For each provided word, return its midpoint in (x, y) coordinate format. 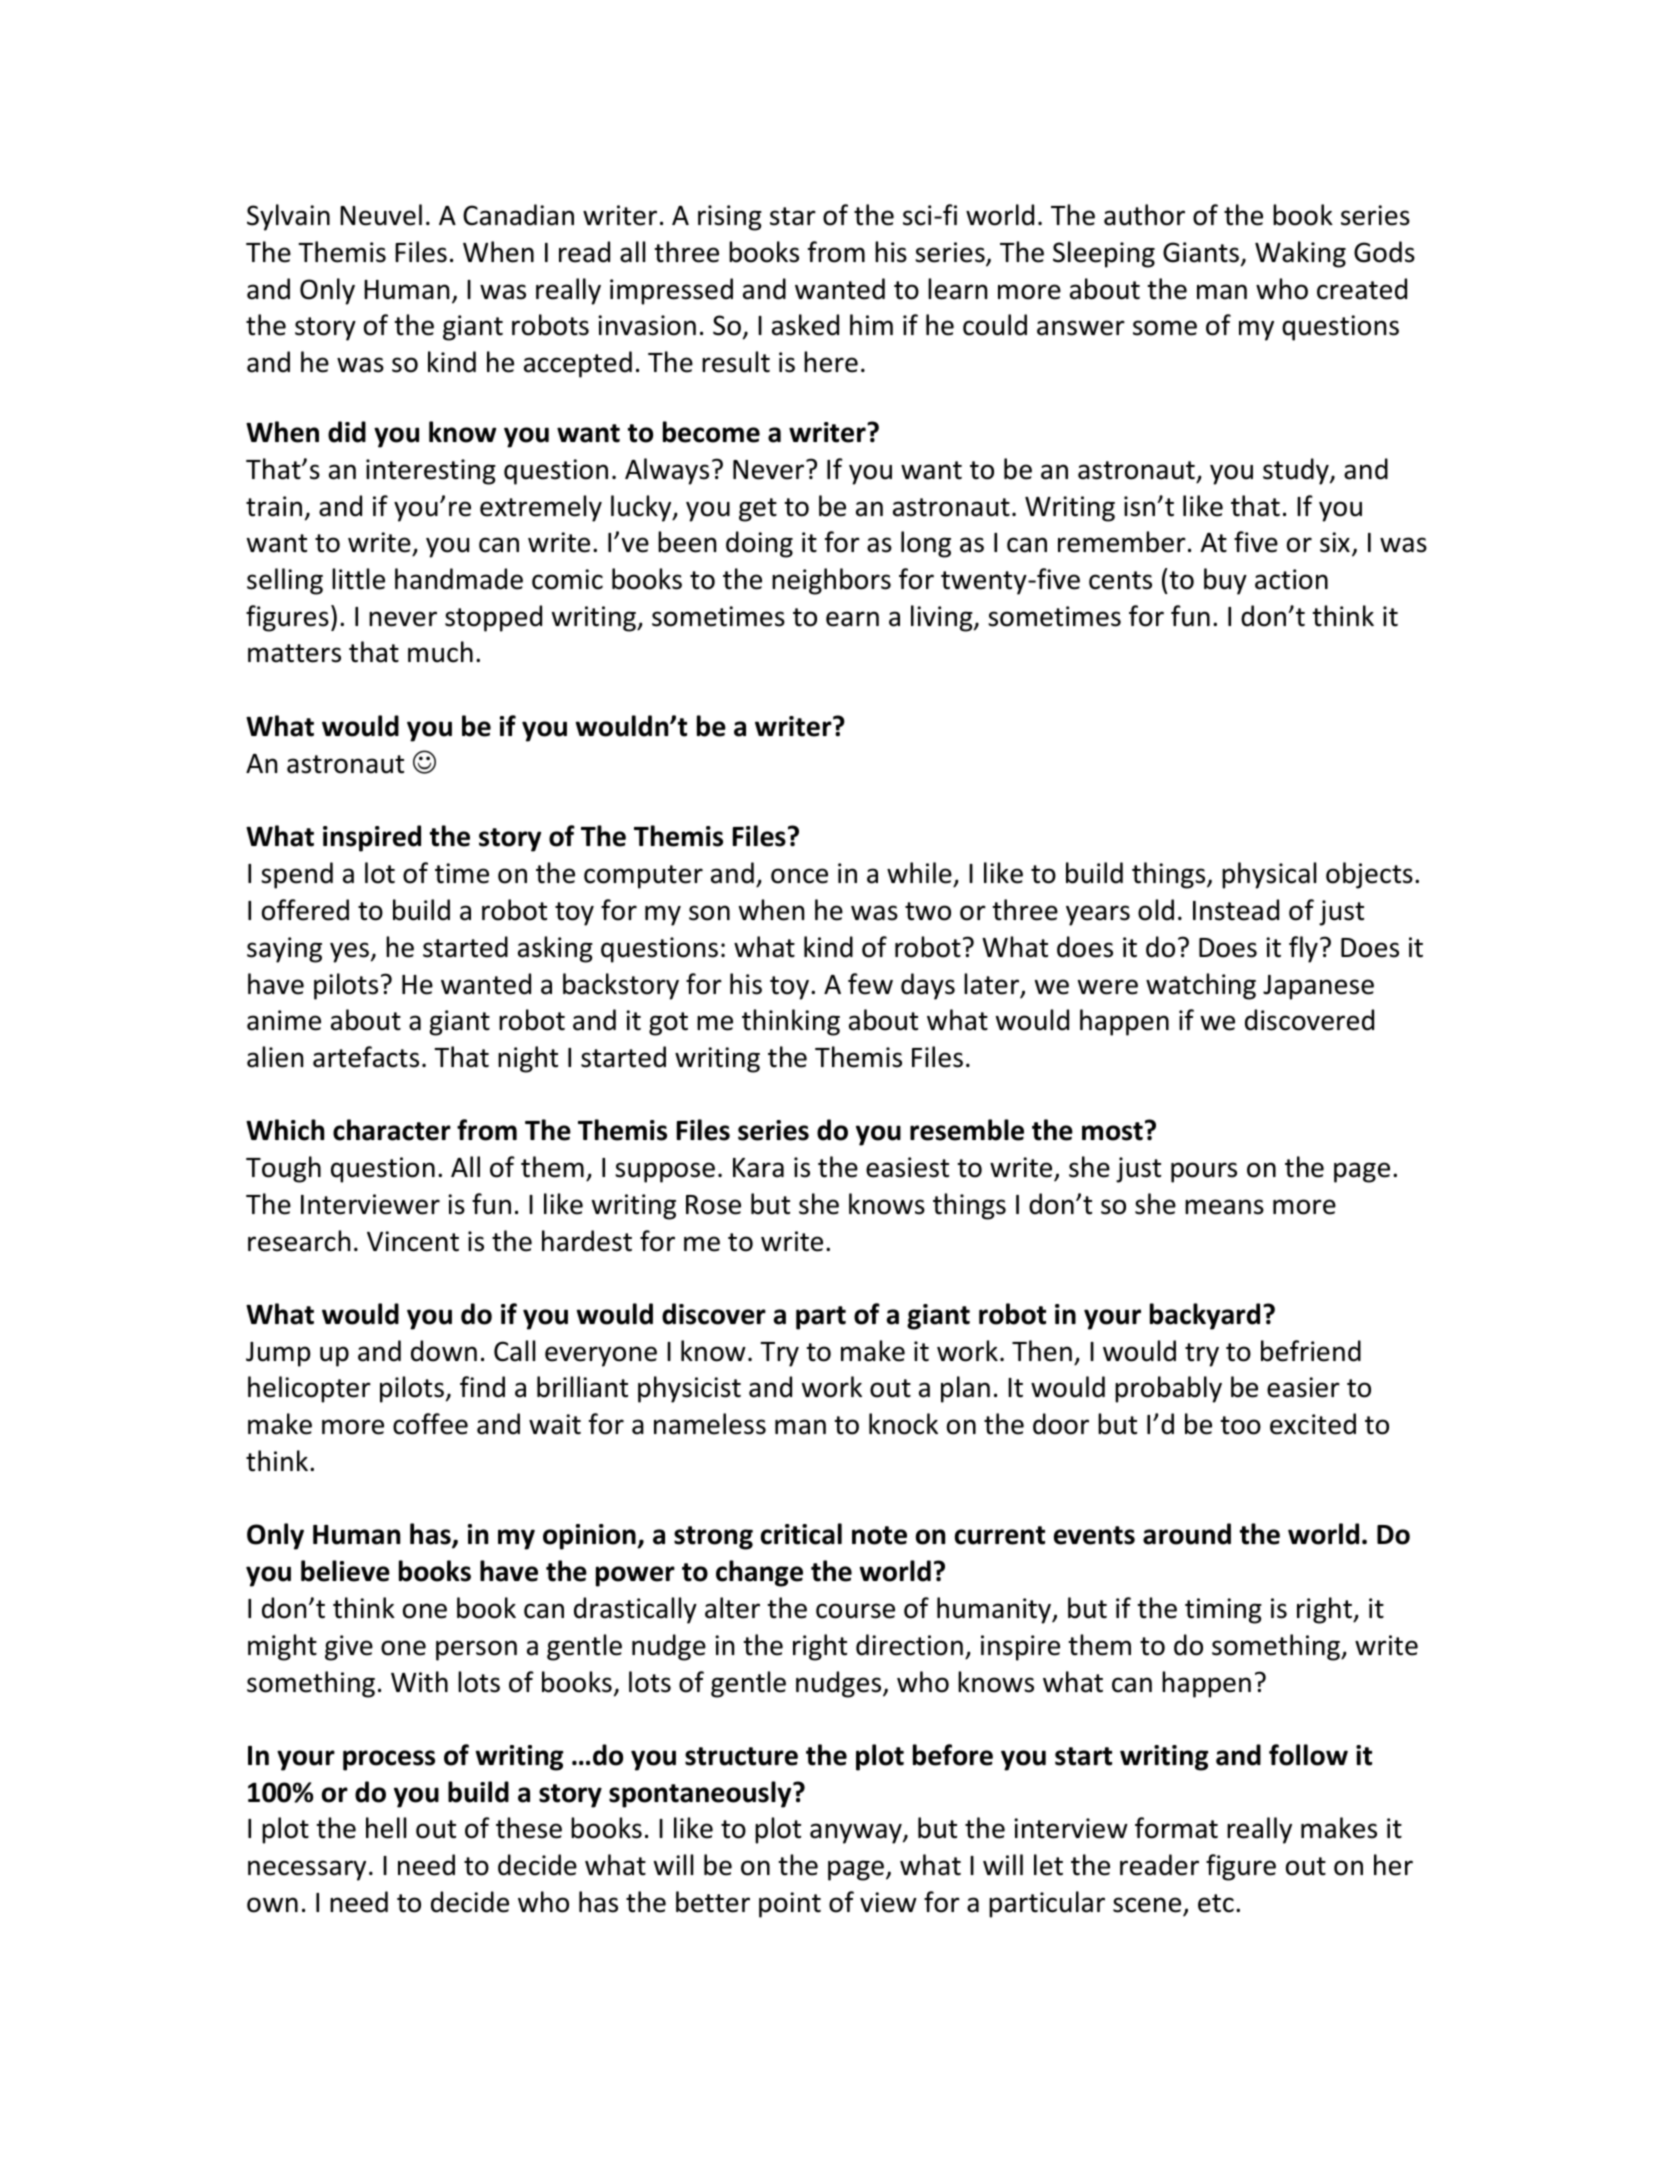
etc (1216, 1903)
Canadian (518, 215)
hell (386, 1828)
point (790, 1905)
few (870, 984)
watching (1201, 986)
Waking (1300, 254)
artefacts (366, 1057)
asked (805, 325)
